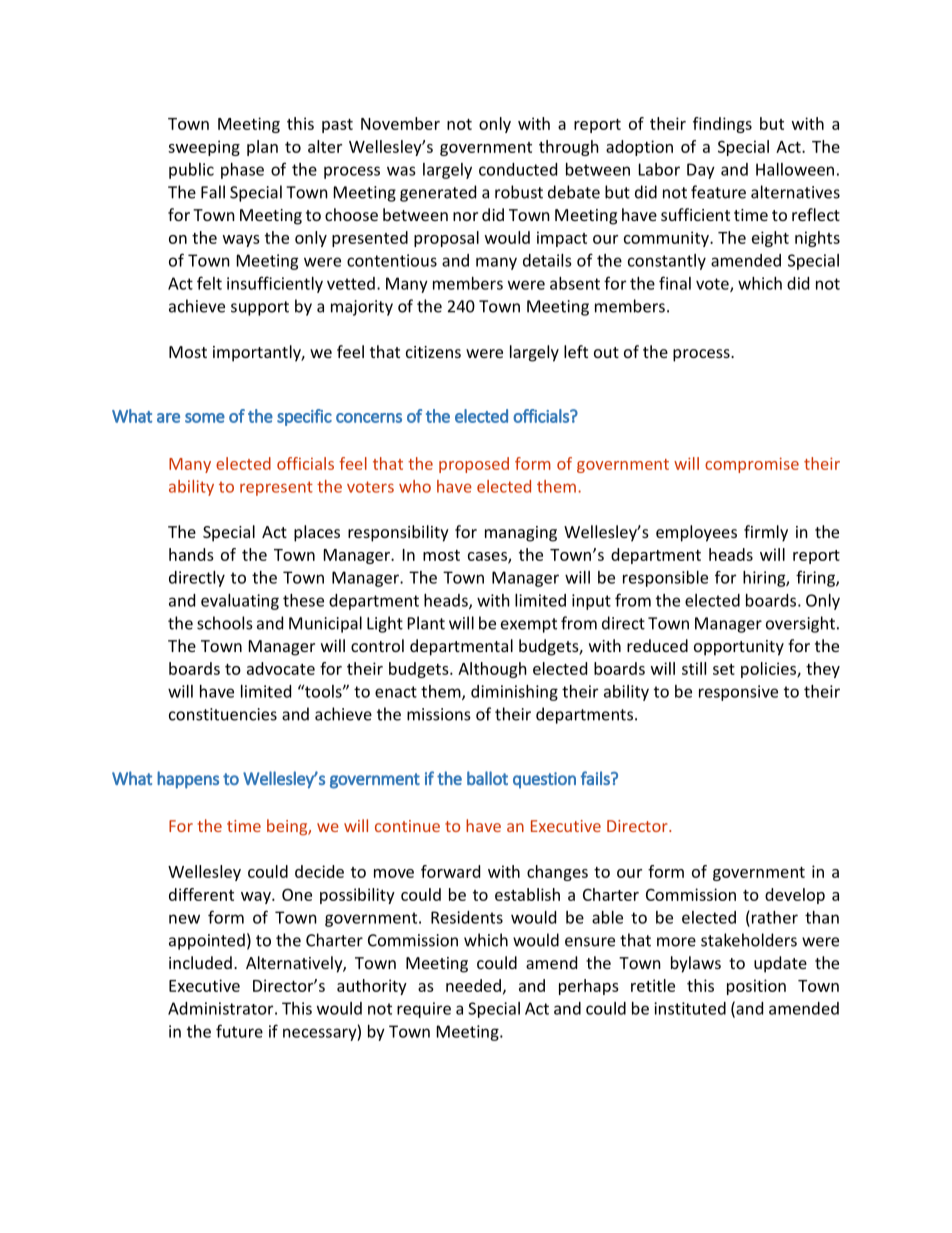 The image size is (952, 1233). Describe the element at coordinates (518, 169) in the document. I see `conducted` at that location.
